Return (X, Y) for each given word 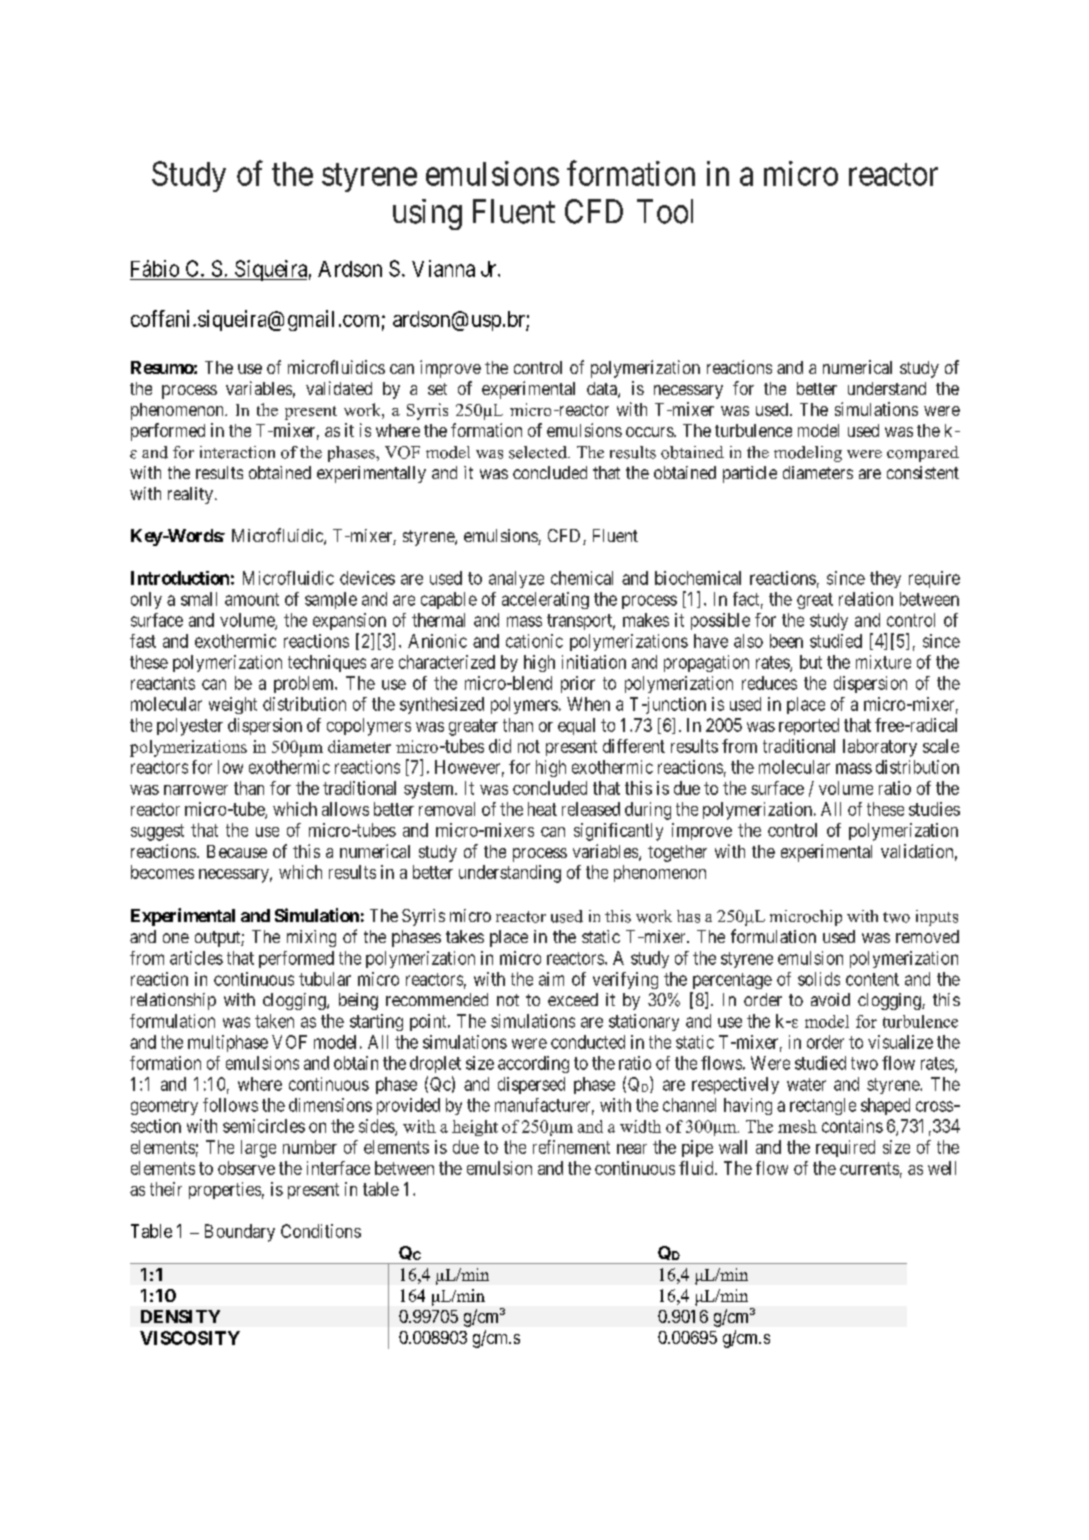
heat (542, 809)
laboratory (880, 748)
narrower (196, 790)
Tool (665, 211)
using (427, 214)
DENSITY (180, 1316)
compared (923, 454)
